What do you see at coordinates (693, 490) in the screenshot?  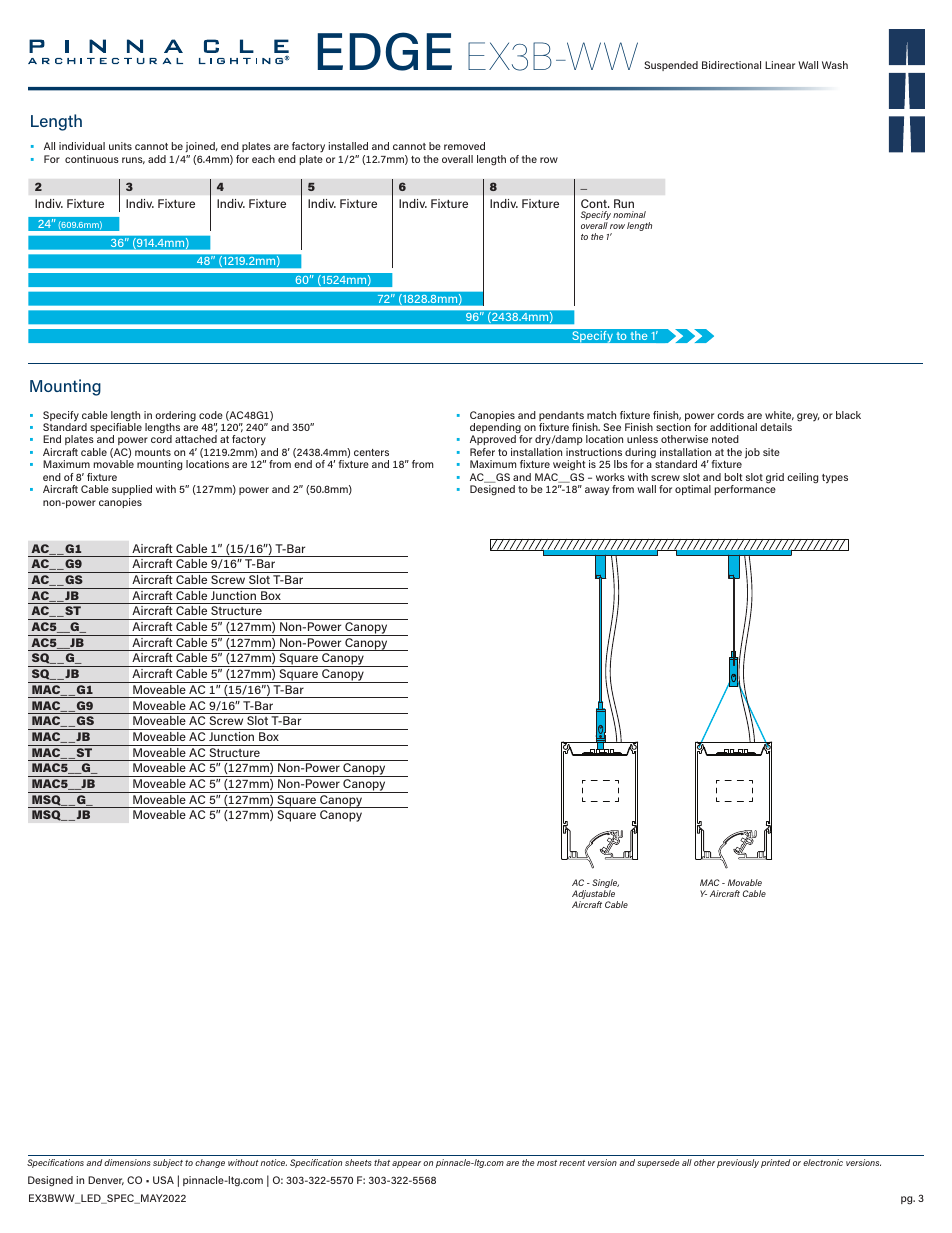 I see `optimal` at bounding box center [693, 490].
